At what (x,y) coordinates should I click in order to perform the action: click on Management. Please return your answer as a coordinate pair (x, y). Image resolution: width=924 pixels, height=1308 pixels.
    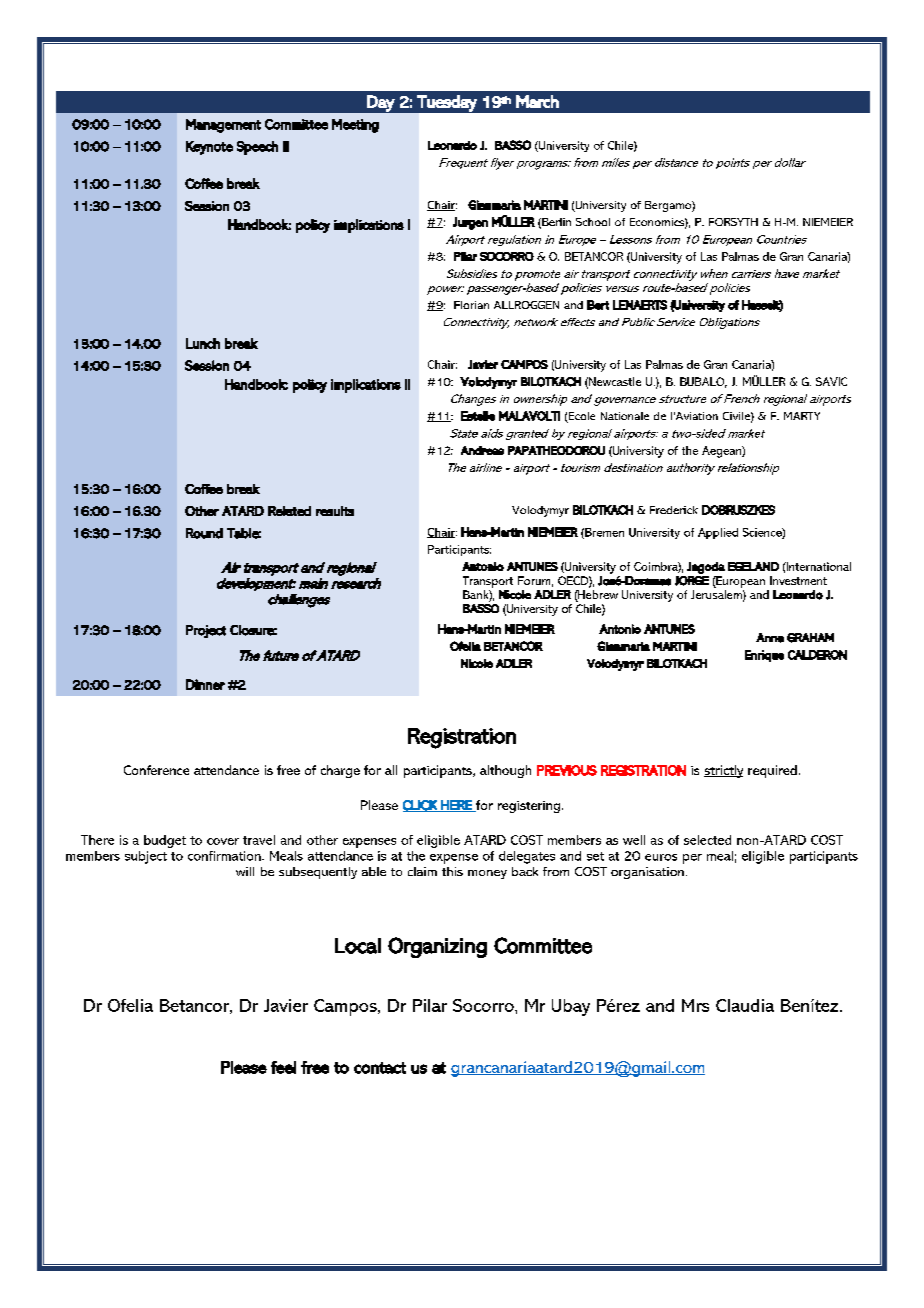
    Looking at the image, I should click on (223, 126).
